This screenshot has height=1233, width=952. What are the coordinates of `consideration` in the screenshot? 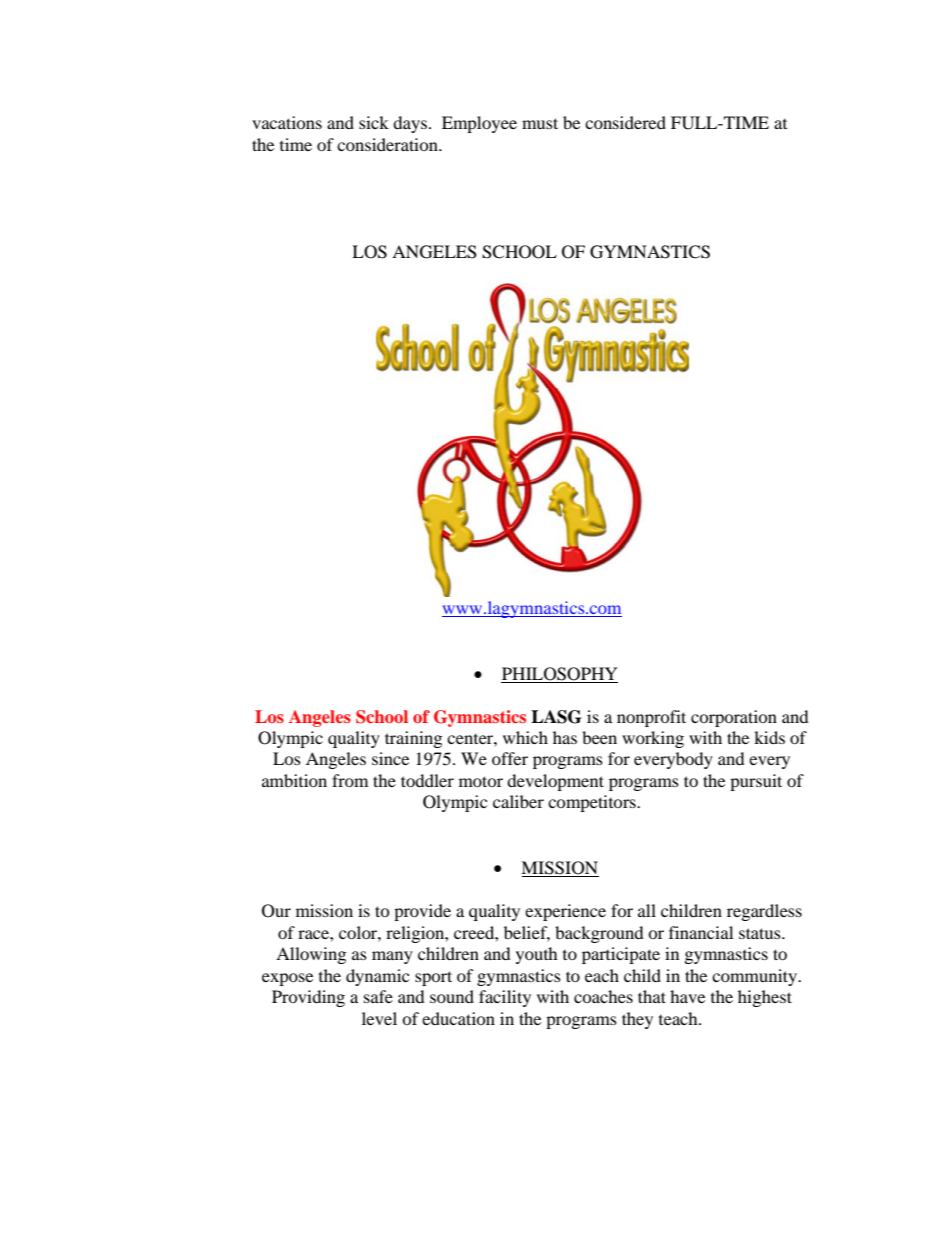 It's located at (388, 144).
